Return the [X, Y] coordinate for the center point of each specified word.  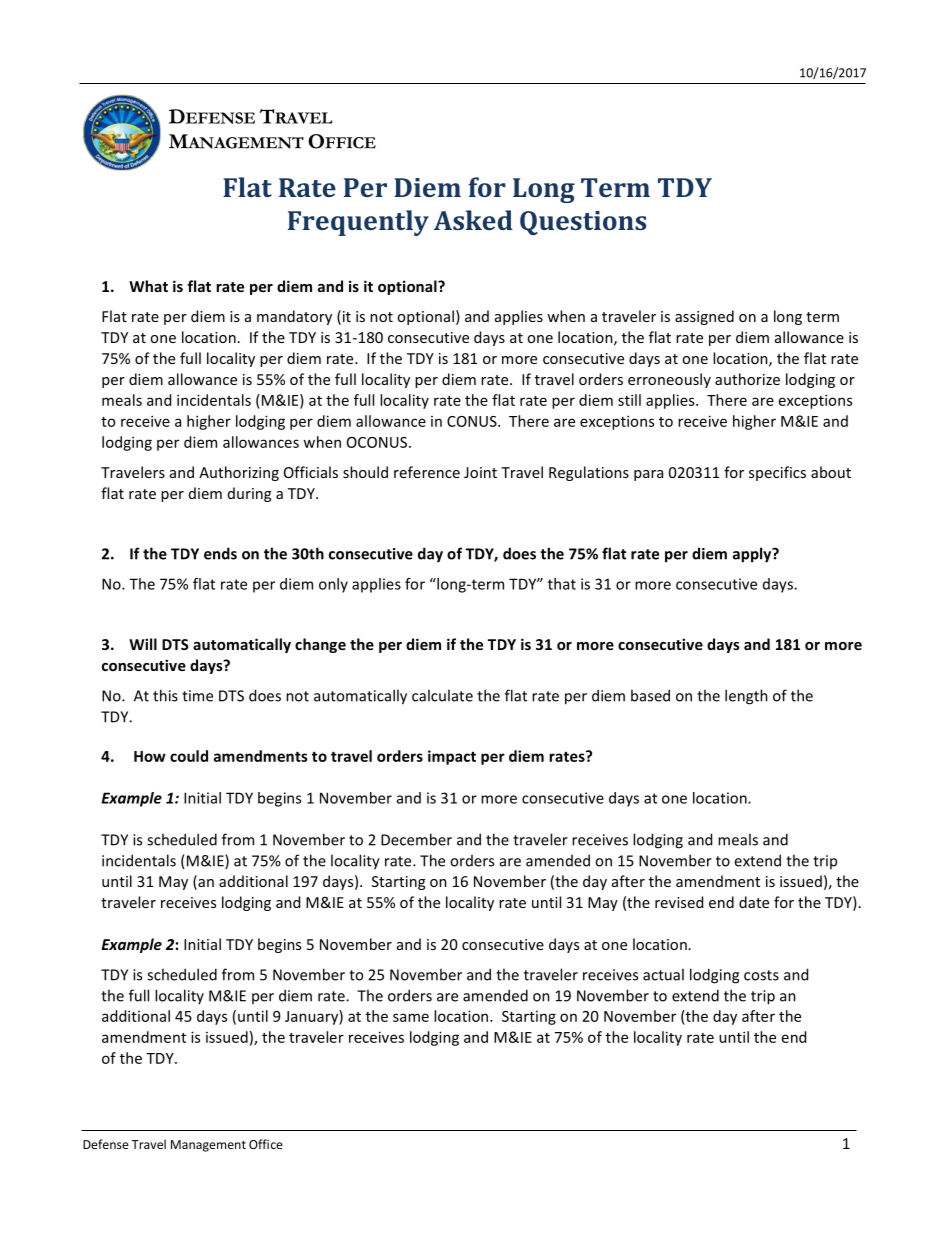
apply [753, 555]
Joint [480, 472]
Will [143, 644]
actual [663, 974]
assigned [704, 317]
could [189, 756]
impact [452, 757]
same [411, 1017]
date [754, 902]
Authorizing [239, 473]
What [148, 286]
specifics [777, 473]
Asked [473, 220]
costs [761, 975]
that [562, 584]
